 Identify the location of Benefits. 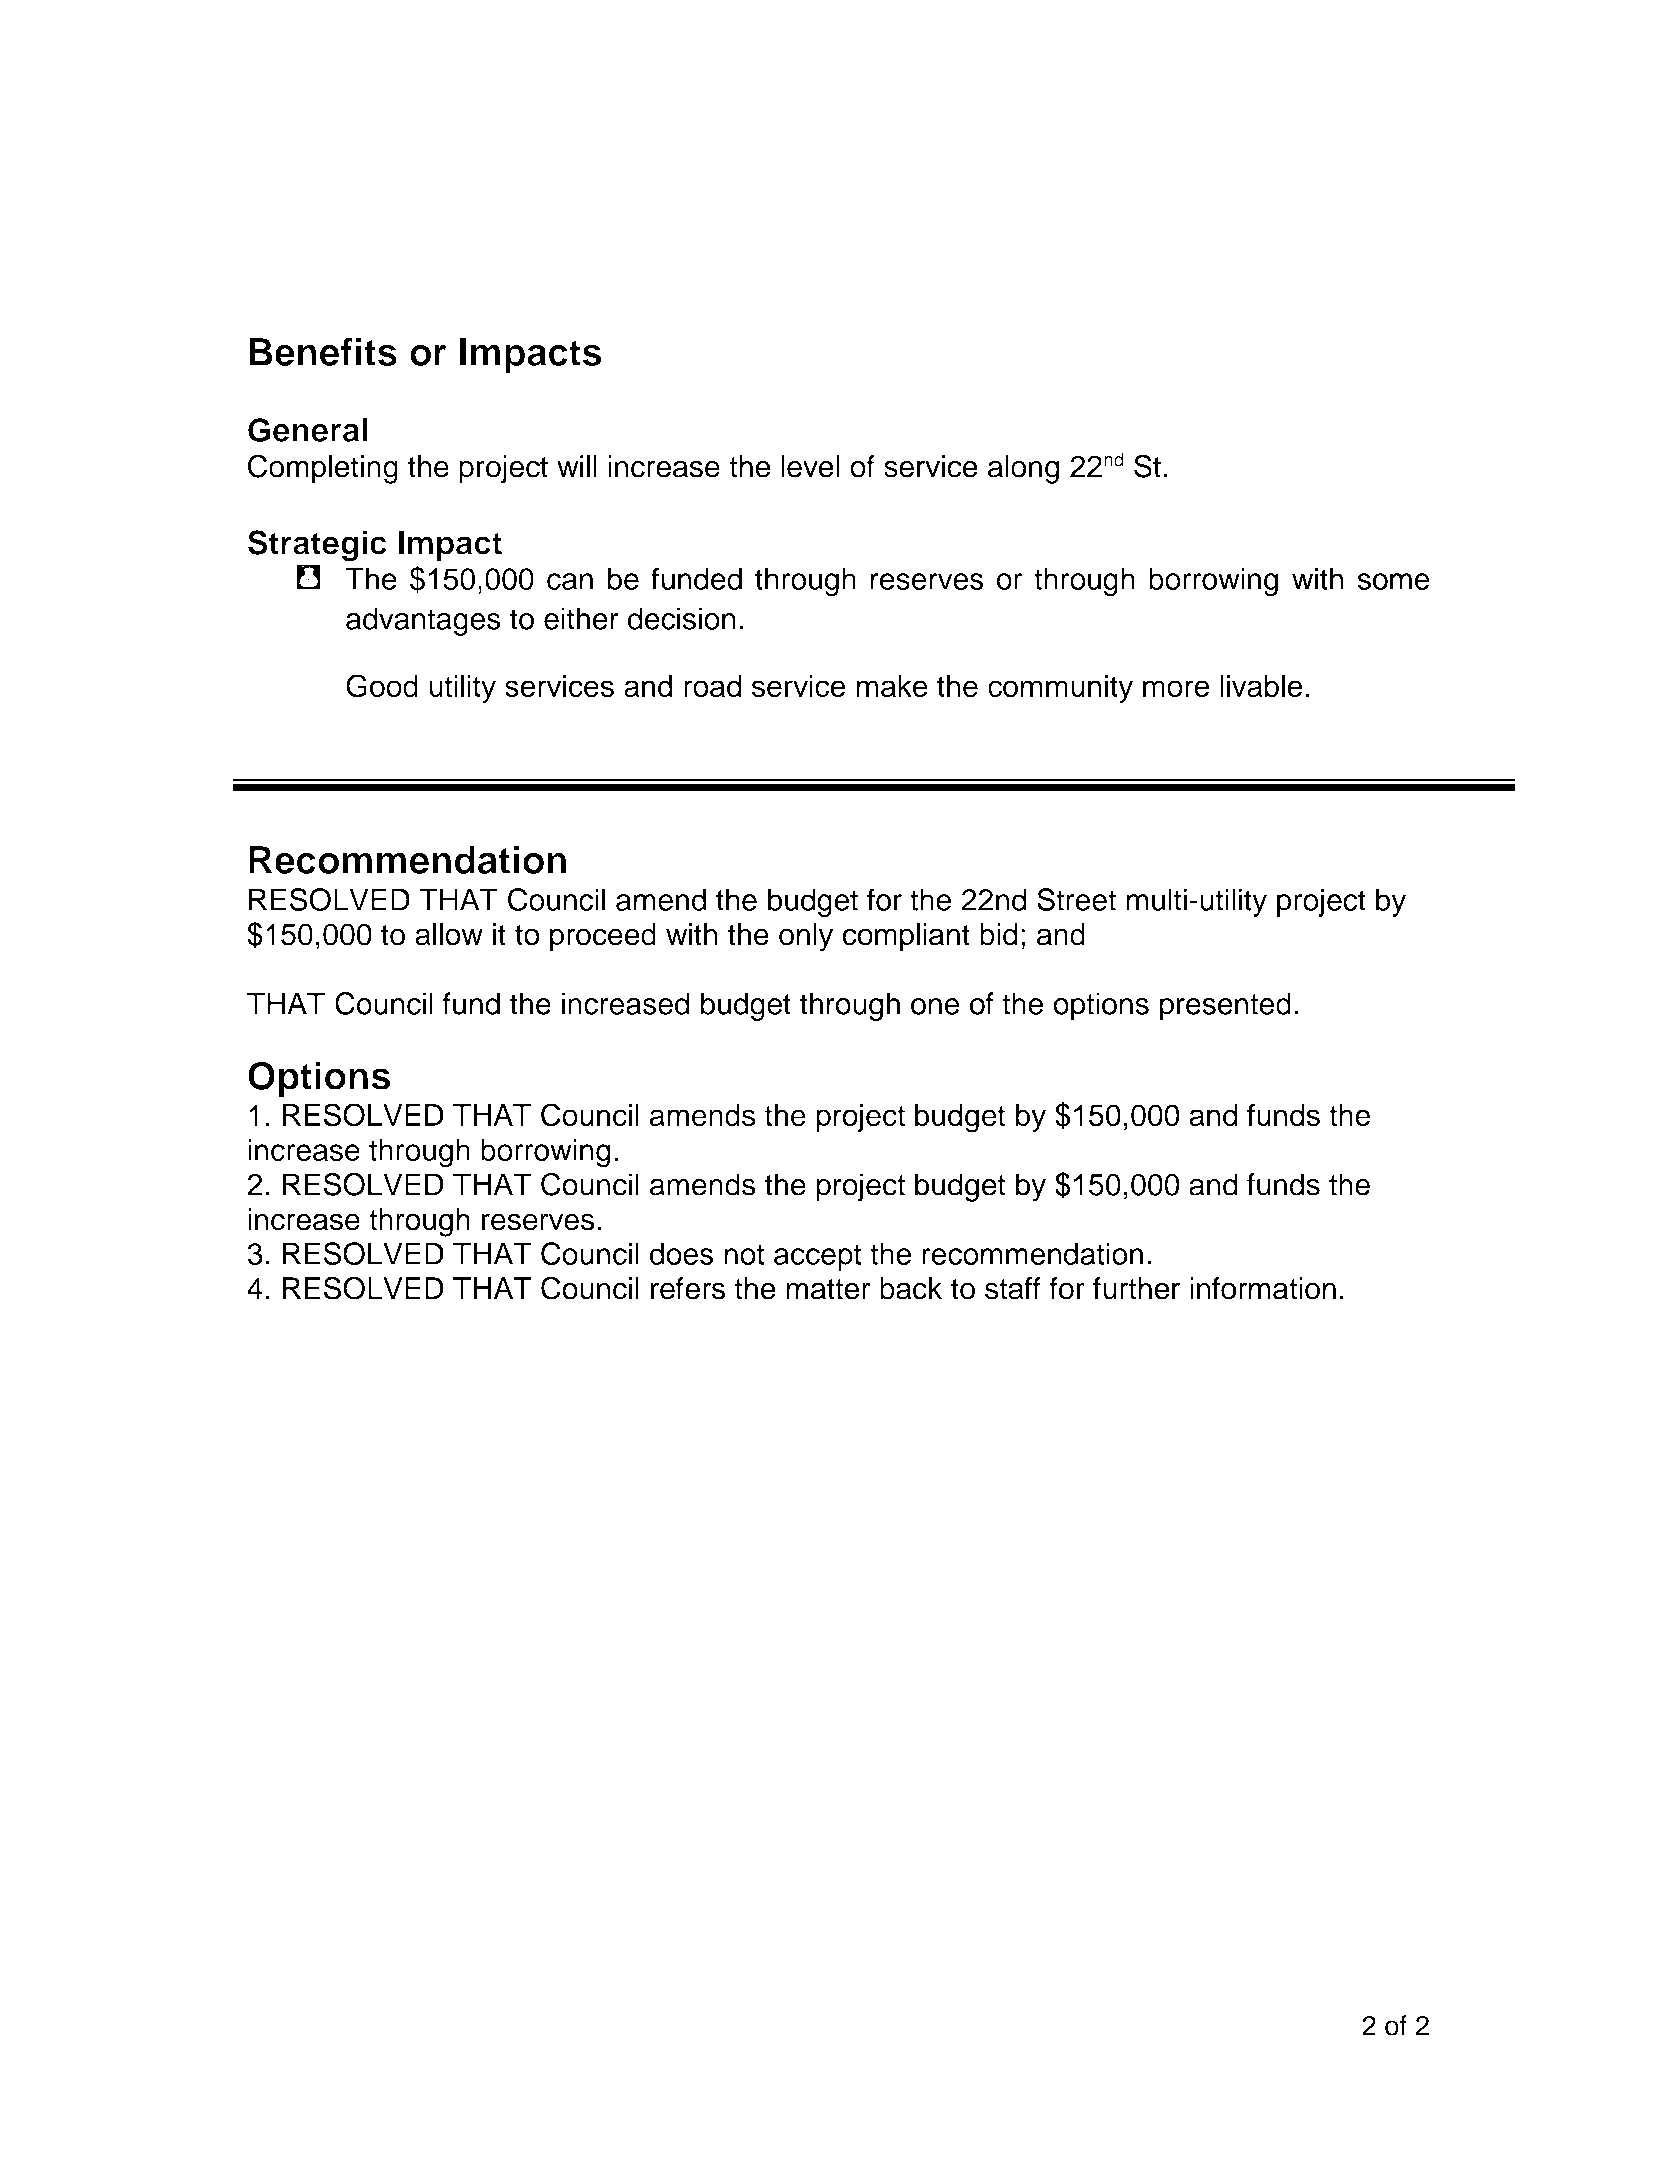
(323, 352).
